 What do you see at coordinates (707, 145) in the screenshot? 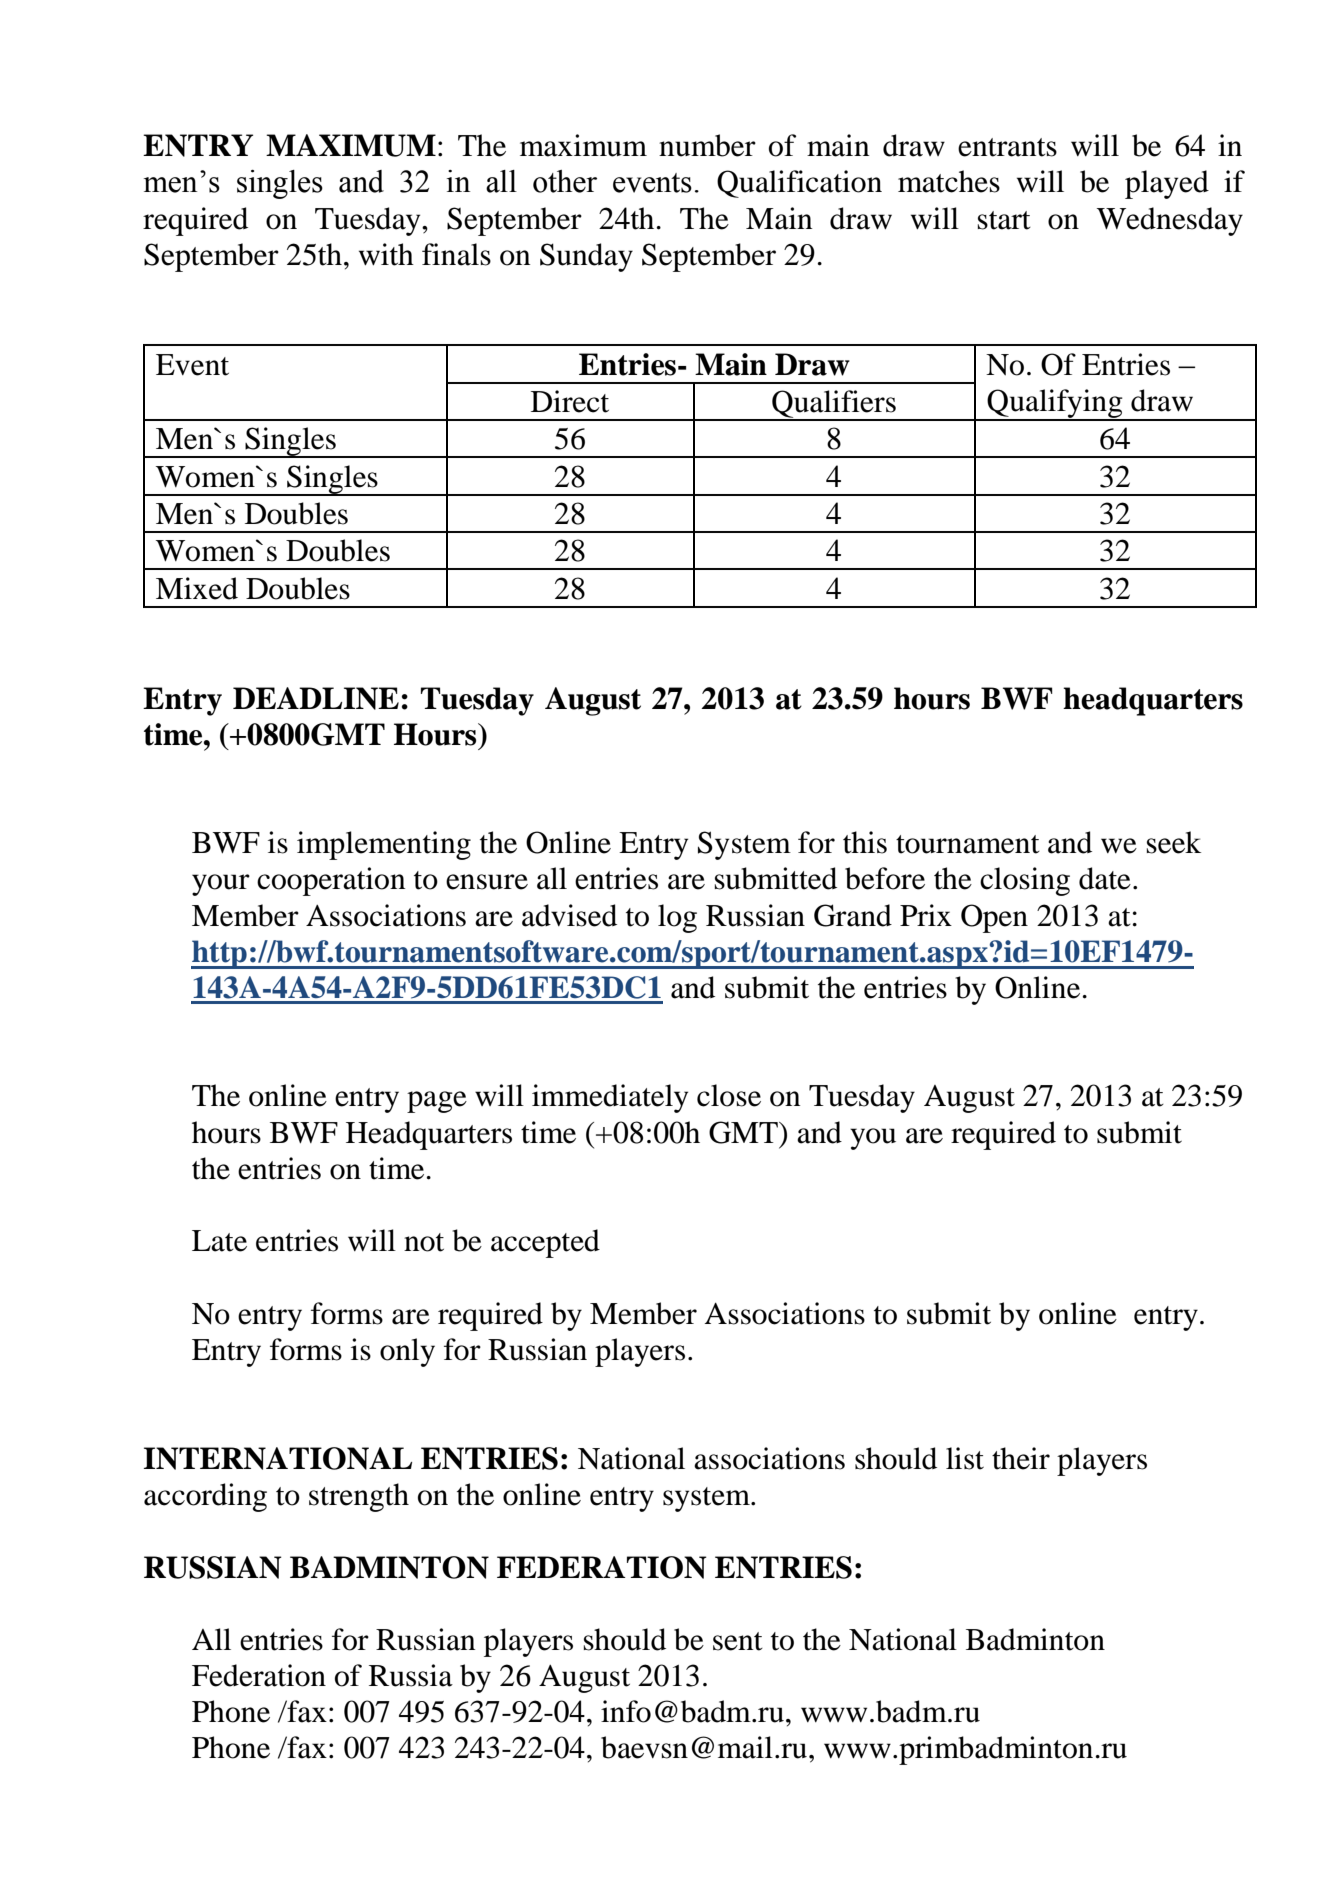
I see `number` at bounding box center [707, 145].
